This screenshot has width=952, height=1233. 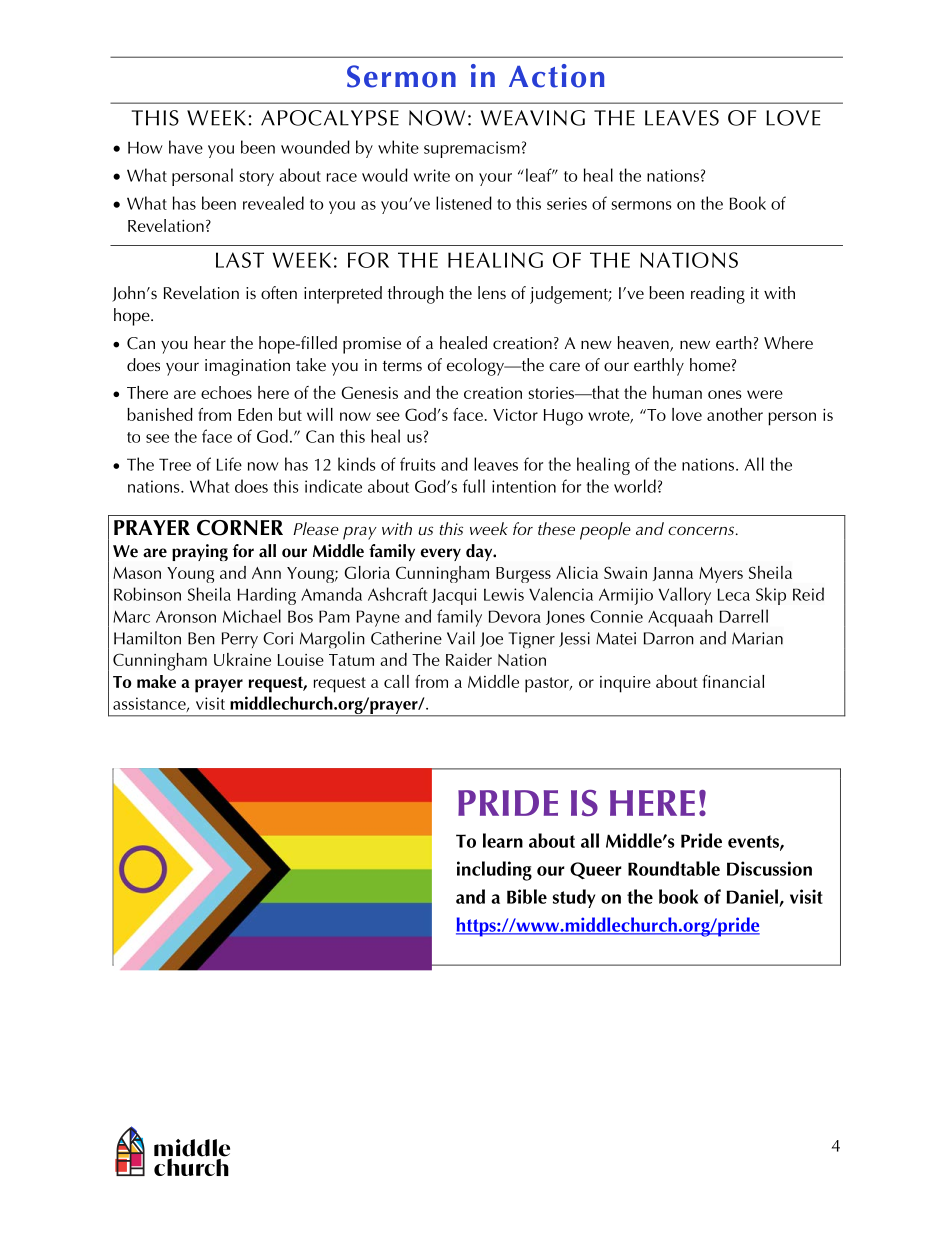 I want to click on Aronson, so click(x=186, y=616).
